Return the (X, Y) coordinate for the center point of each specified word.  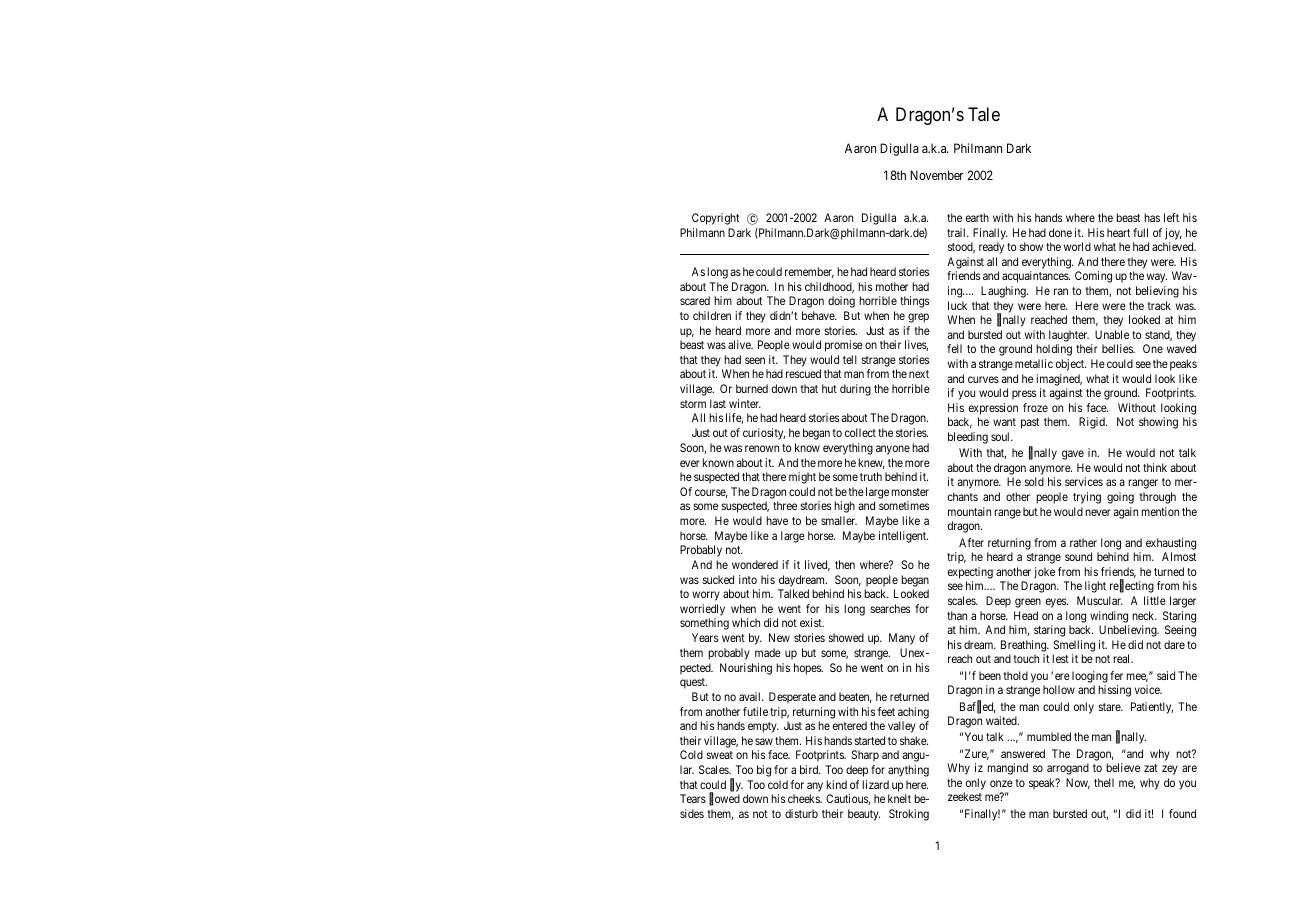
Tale (984, 114)
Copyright (715, 219)
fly (736, 785)
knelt (899, 798)
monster (910, 492)
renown (762, 448)
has (1152, 217)
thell (1104, 782)
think (1155, 467)
